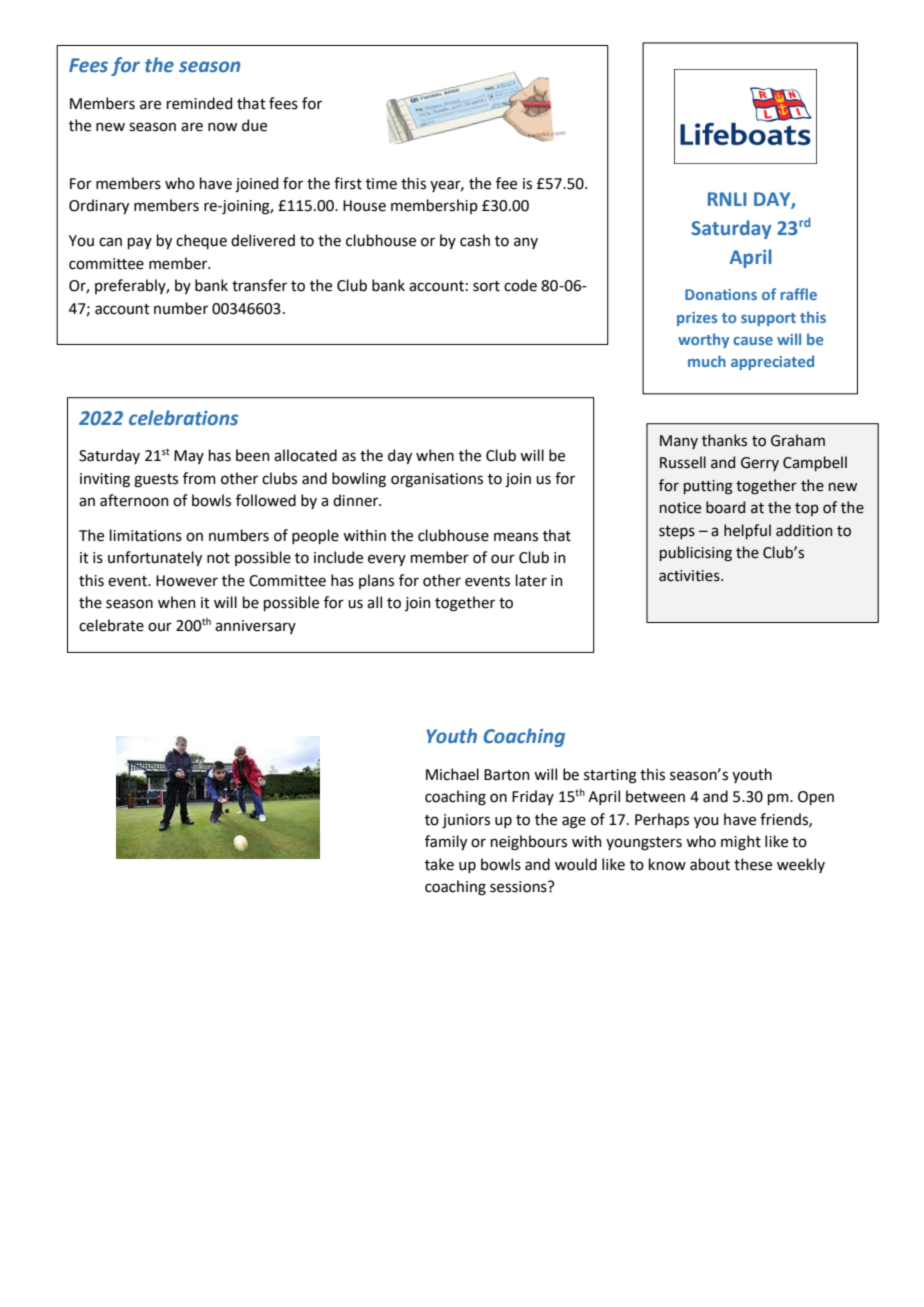 The height and width of the screenshot is (1307, 924). Describe the element at coordinates (725, 507) in the screenshot. I see `board` at that location.
